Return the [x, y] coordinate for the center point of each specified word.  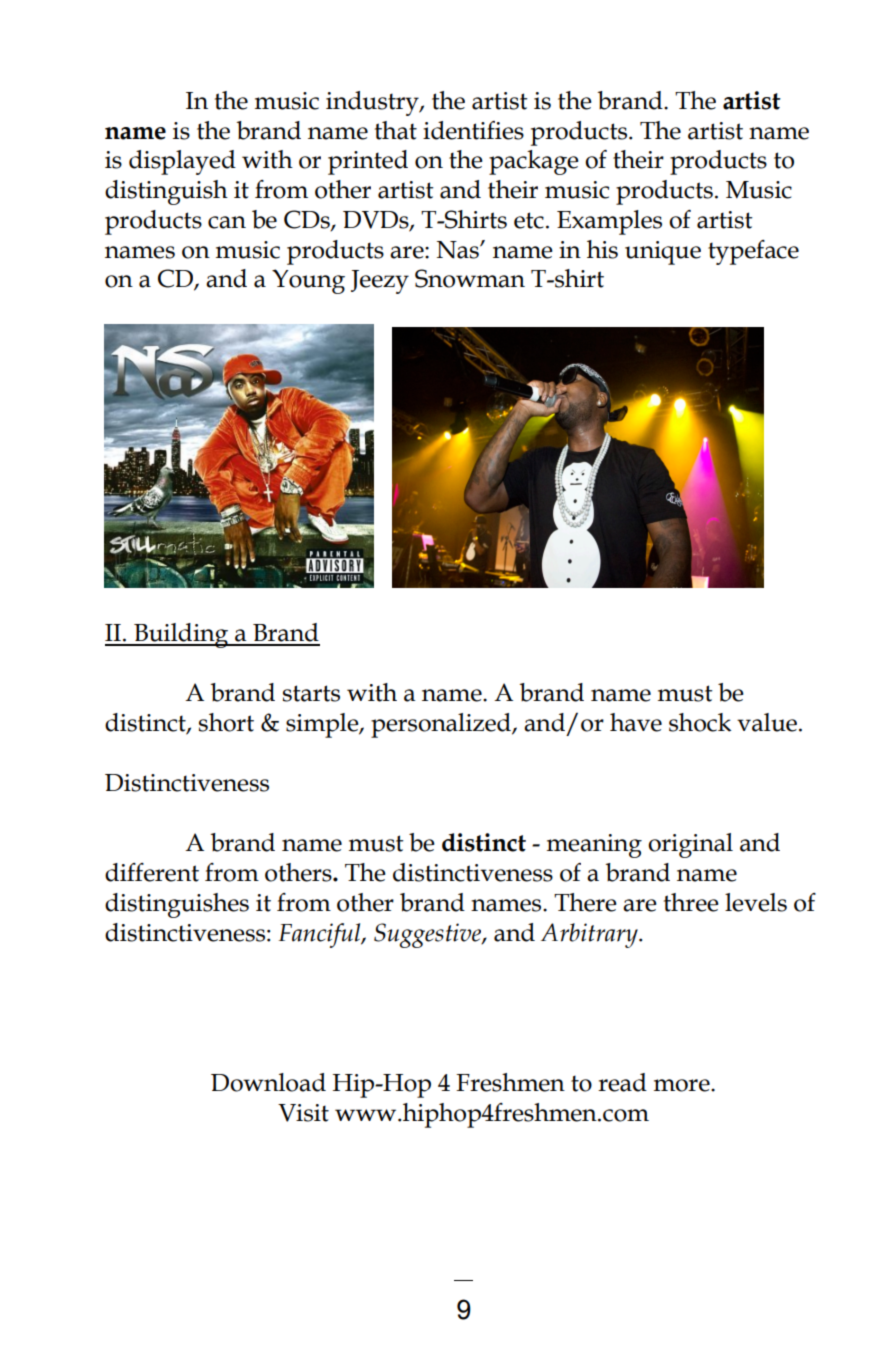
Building [181, 635]
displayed [182, 162]
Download [268, 1082]
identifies [473, 130]
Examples [609, 222]
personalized [442, 725]
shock [700, 722]
